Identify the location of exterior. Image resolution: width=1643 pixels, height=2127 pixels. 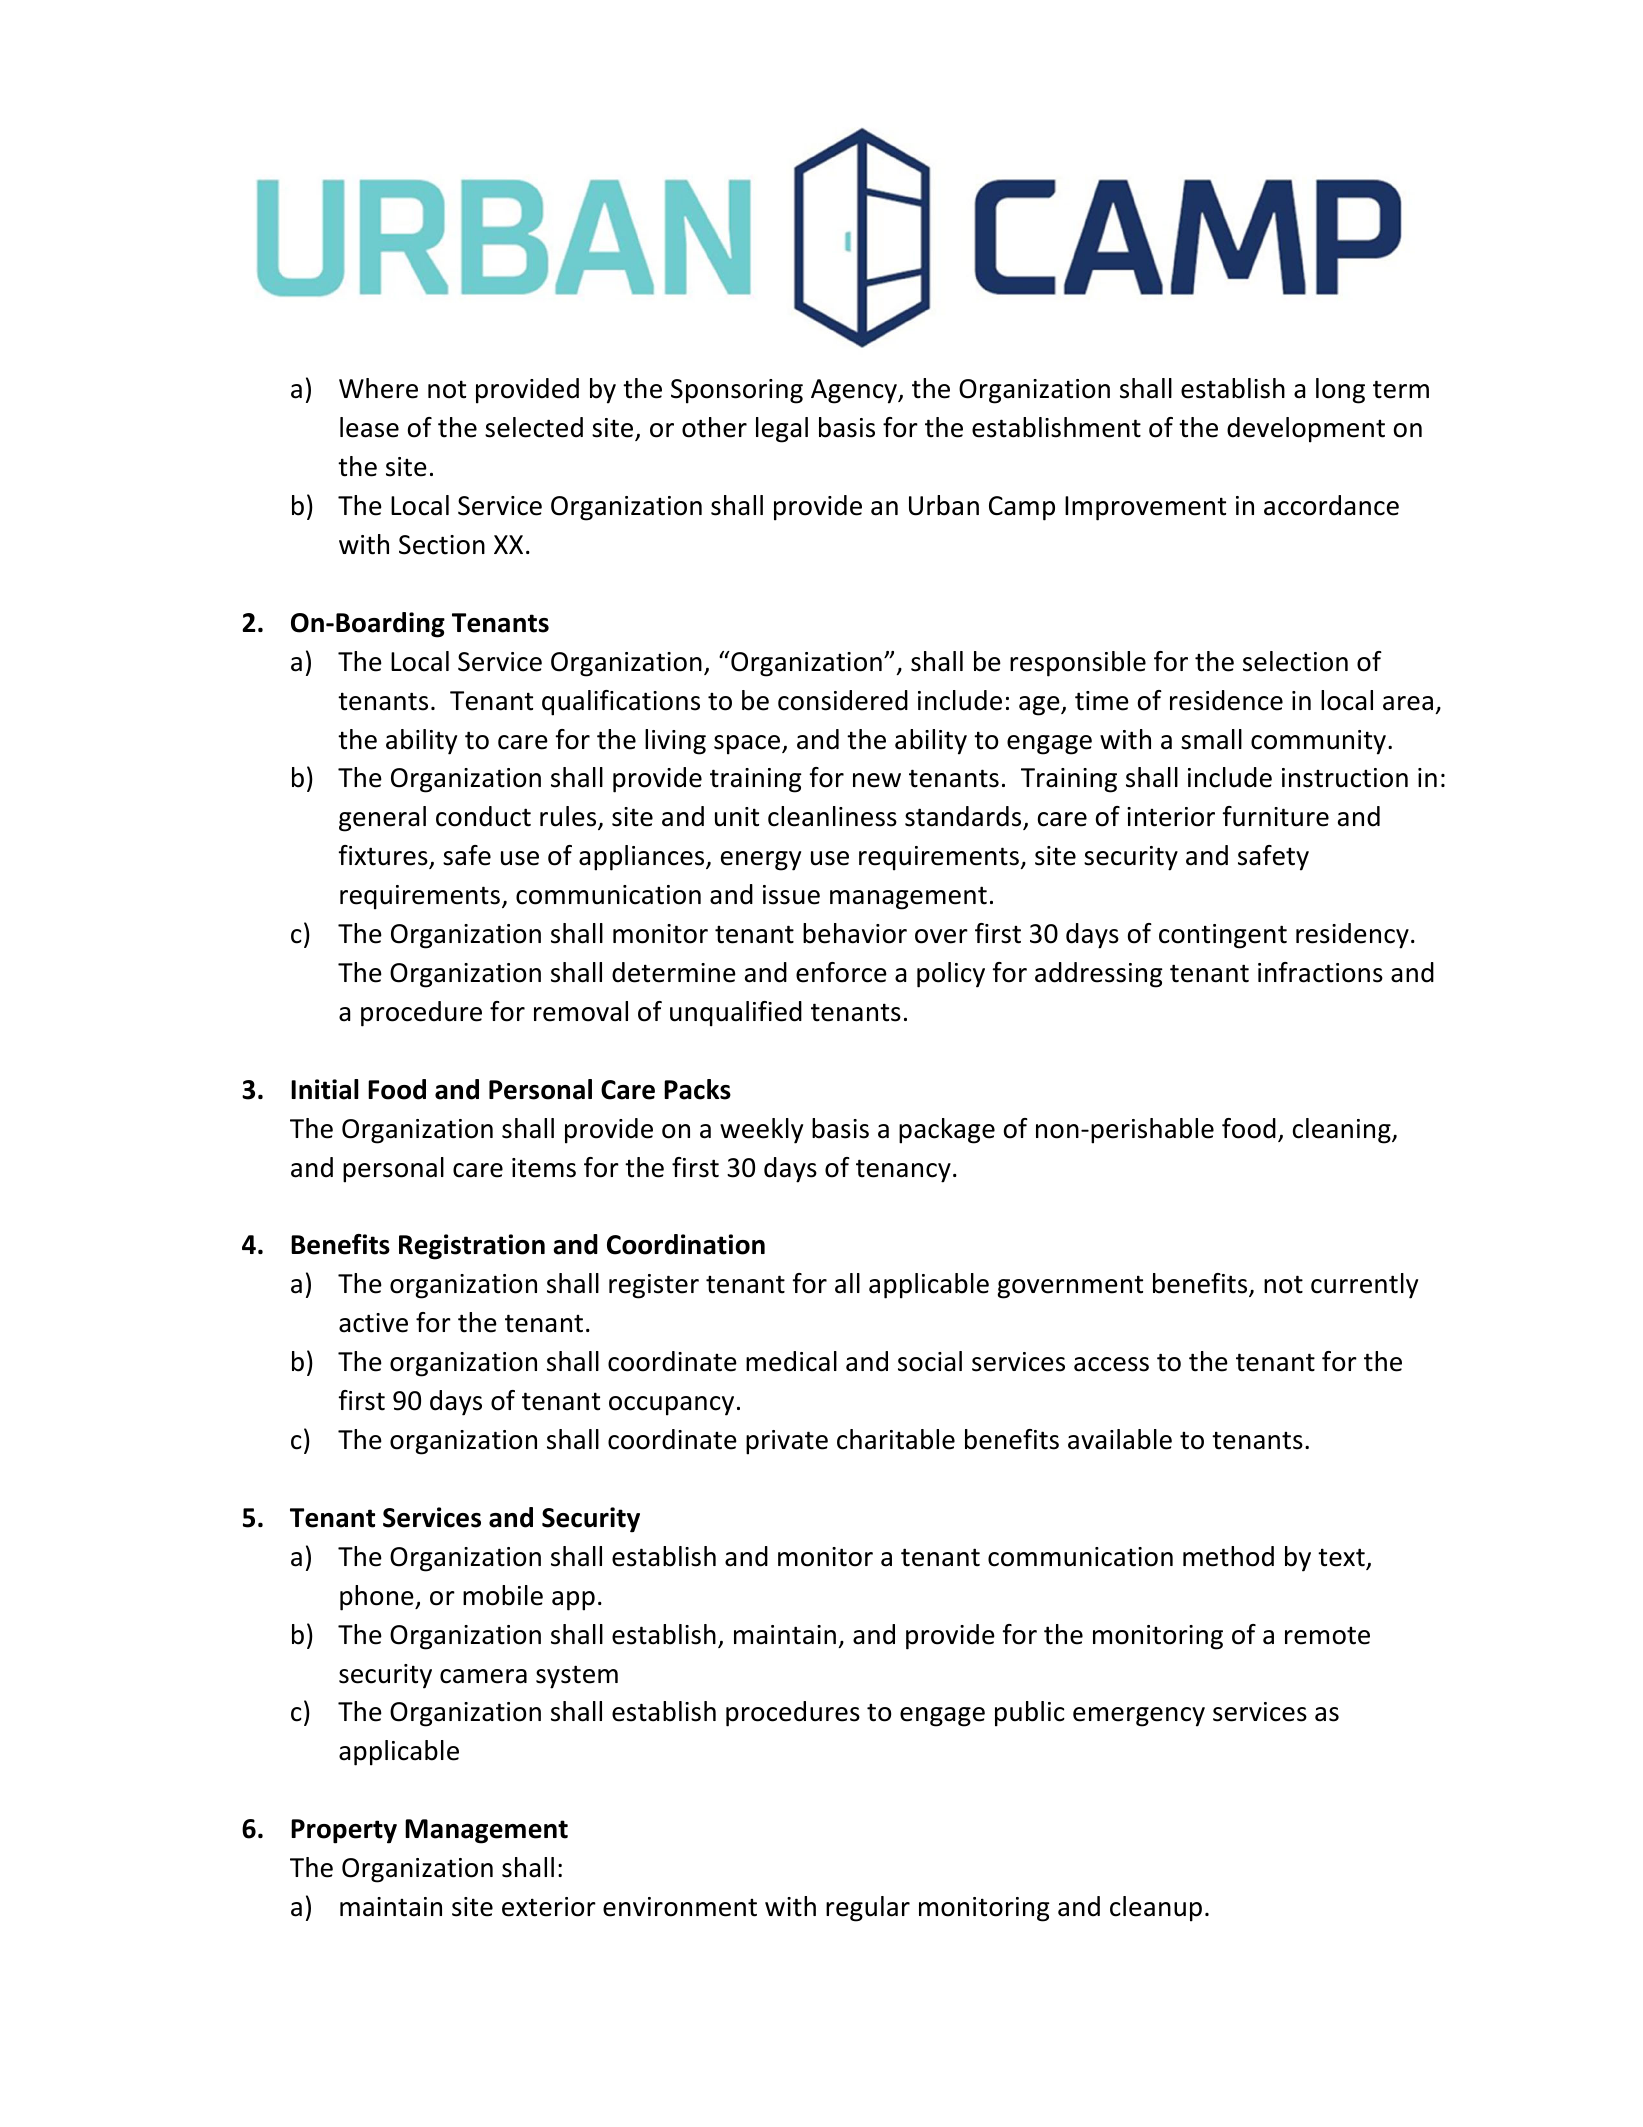
(549, 1907).
